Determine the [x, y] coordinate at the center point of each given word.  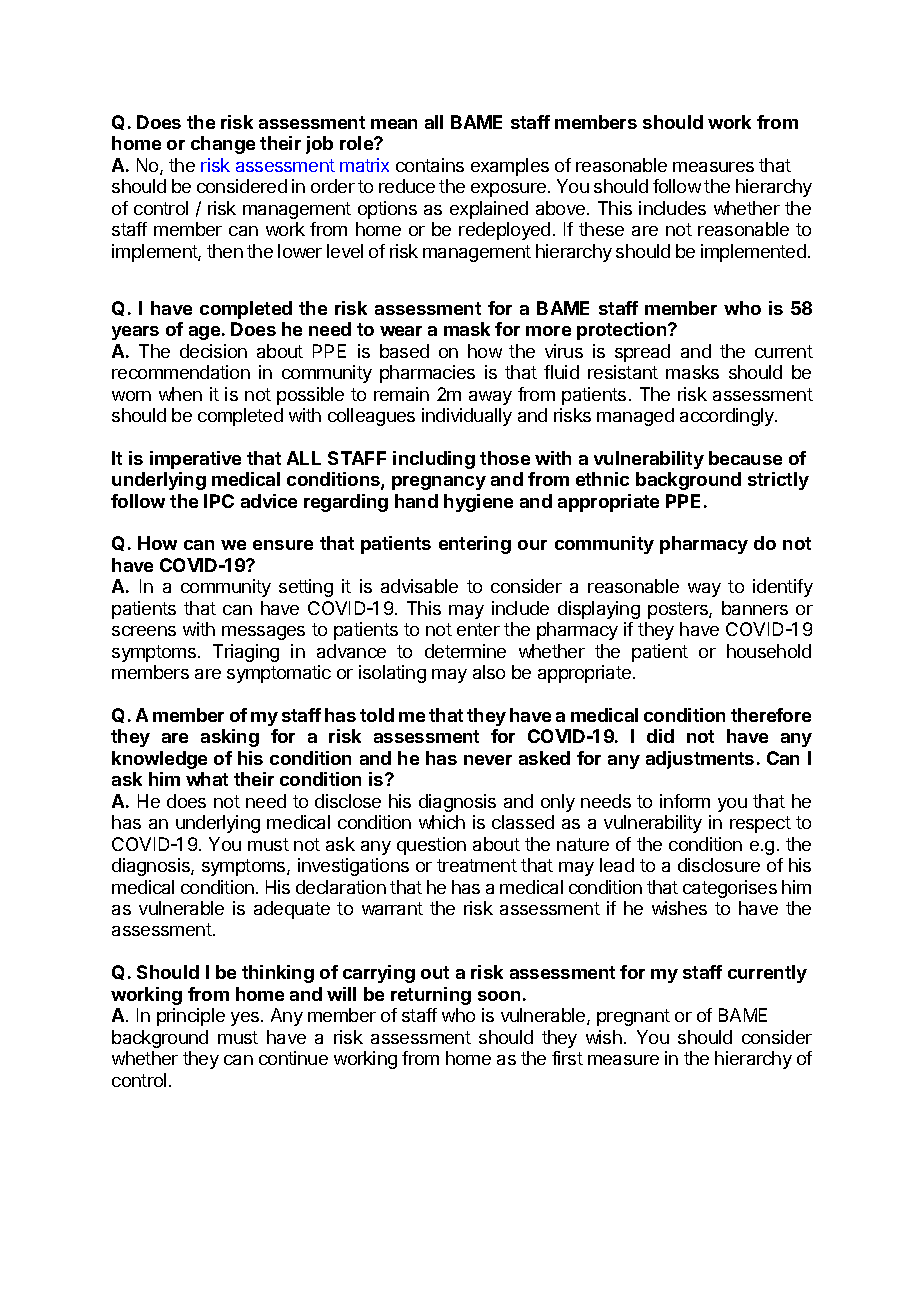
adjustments [700, 760]
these [601, 229]
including [434, 460]
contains [430, 165]
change [223, 145]
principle [191, 1017]
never [488, 760]
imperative [195, 460]
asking [230, 738]
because [745, 458]
